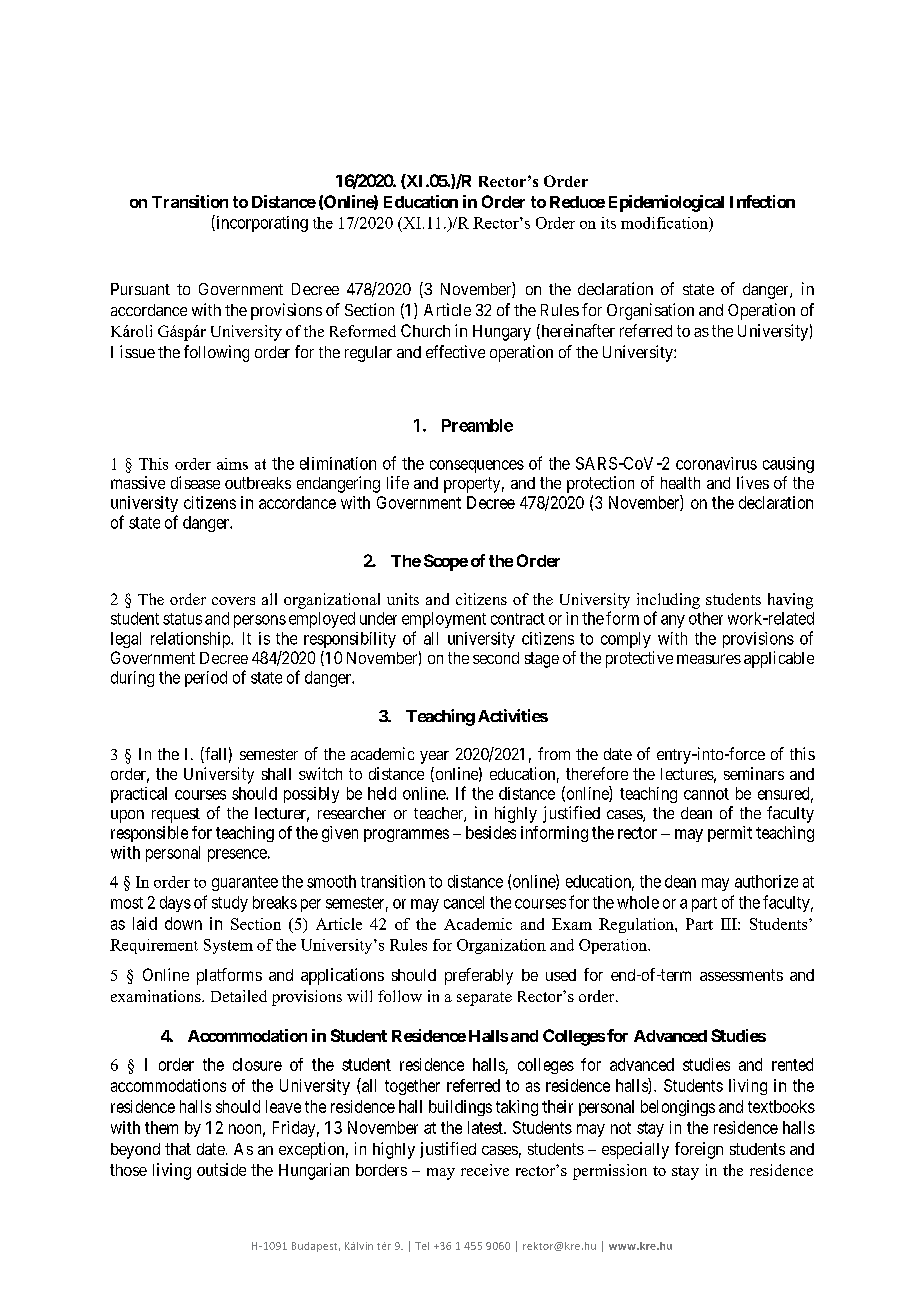 The height and width of the page is (1308, 924). Describe the element at coordinates (479, 976) in the page. I see `preferably` at that location.
